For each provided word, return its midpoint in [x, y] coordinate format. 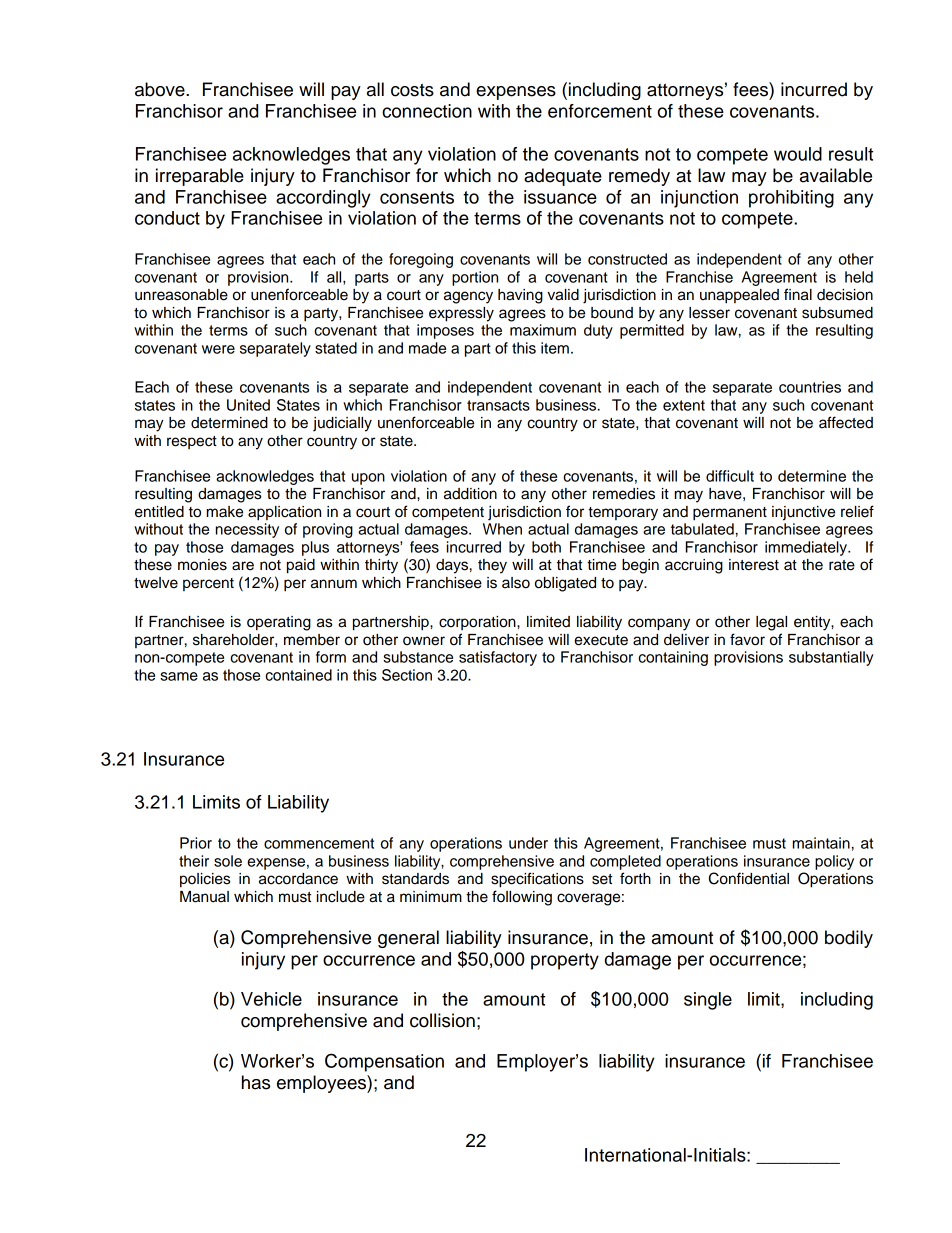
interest [754, 565]
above [161, 89]
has [256, 1082]
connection [427, 111]
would [798, 154]
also [516, 583]
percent [208, 584]
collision [442, 1020]
